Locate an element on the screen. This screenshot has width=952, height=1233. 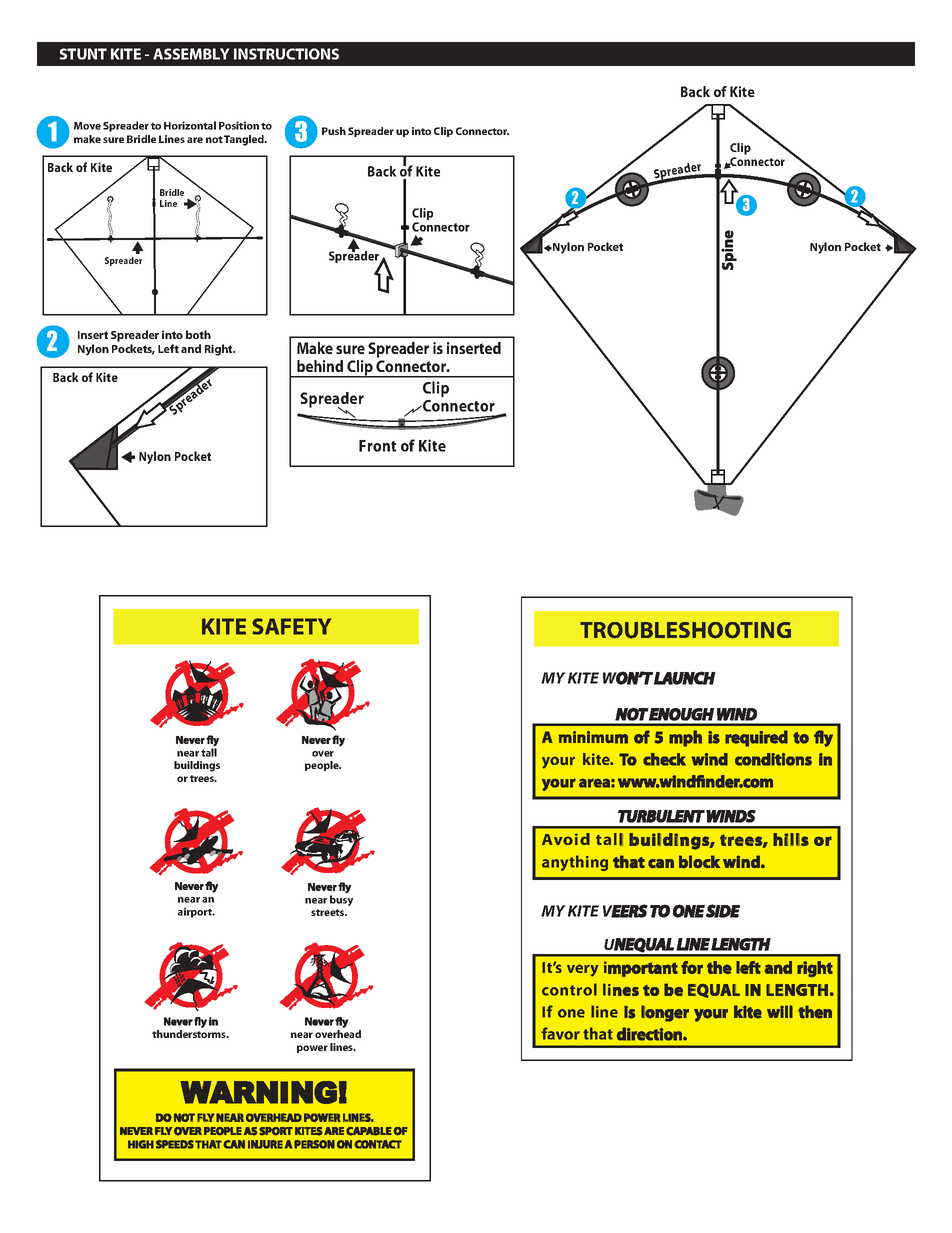
NEVER is located at coordinates (136, 1131).
